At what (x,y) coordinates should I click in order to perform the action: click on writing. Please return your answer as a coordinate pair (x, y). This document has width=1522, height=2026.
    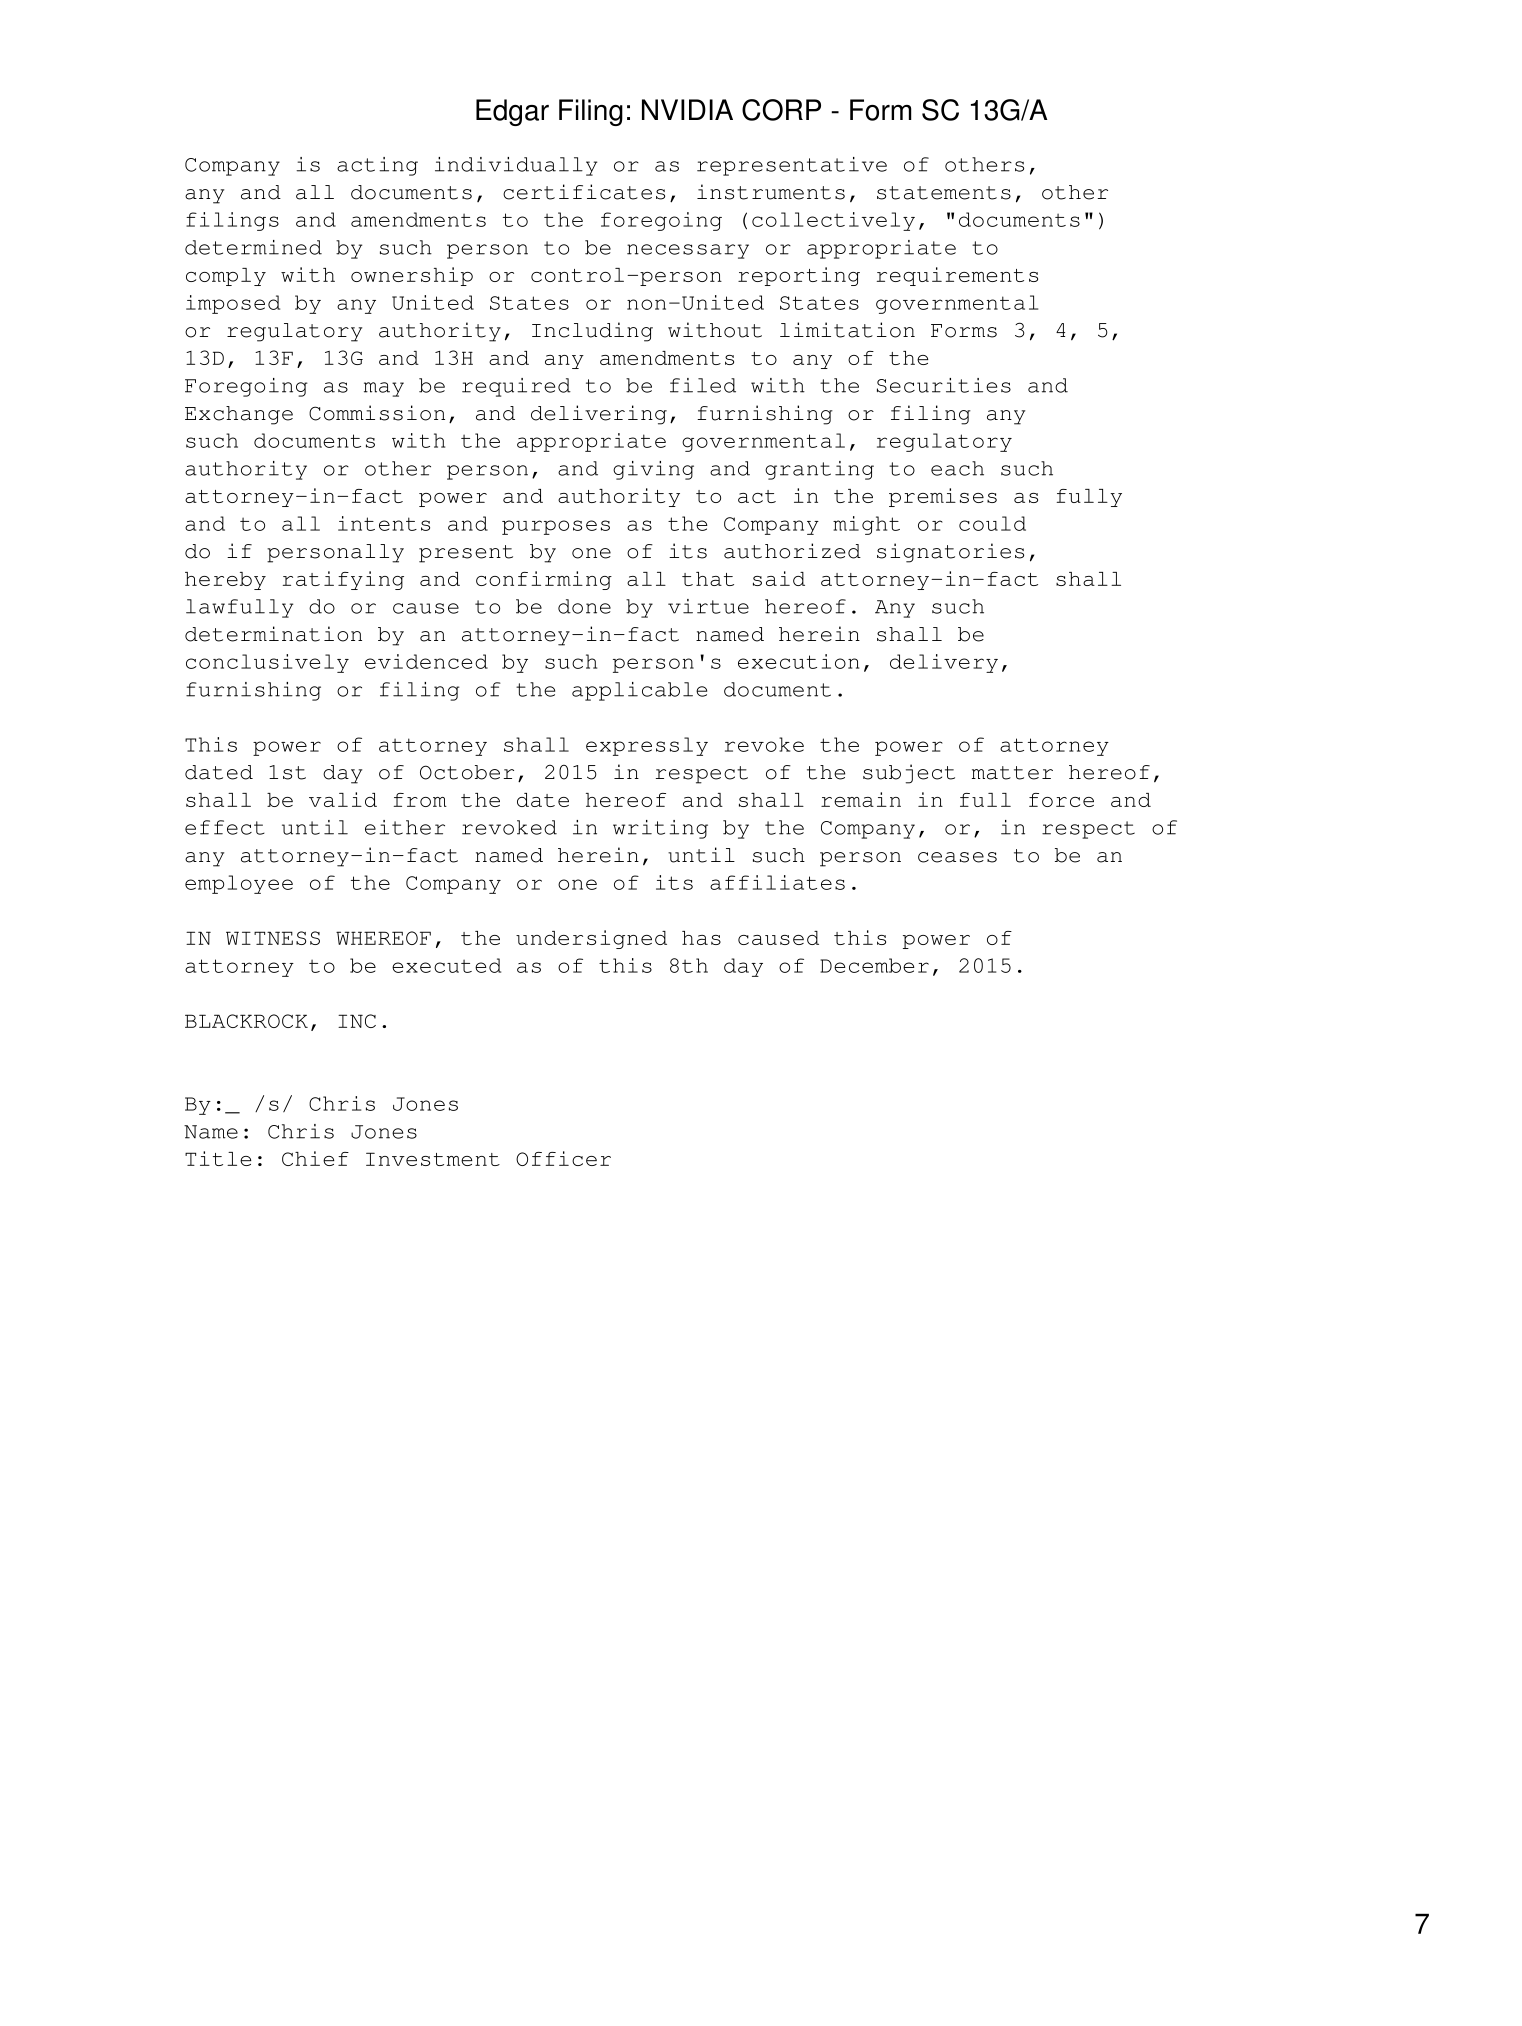
    Looking at the image, I should click on (660, 829).
